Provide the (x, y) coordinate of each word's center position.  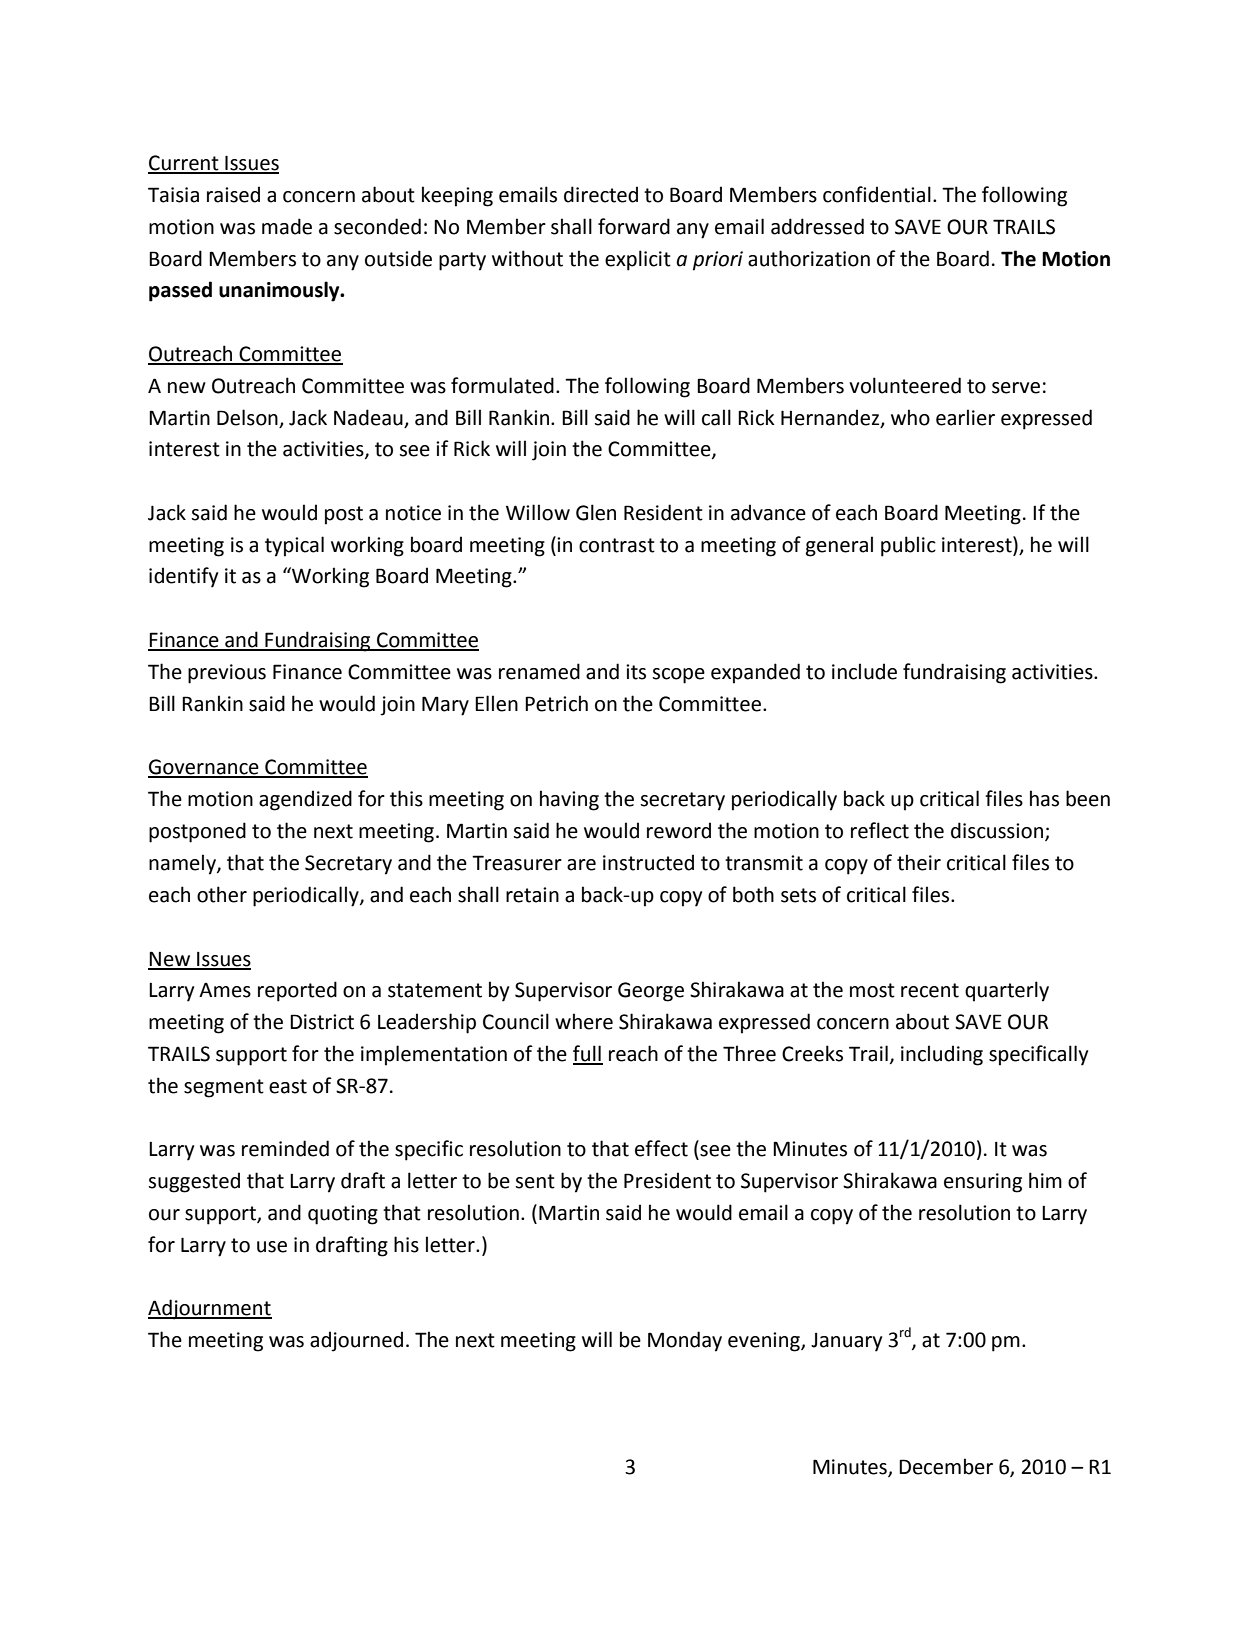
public (908, 546)
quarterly (1007, 991)
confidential (877, 194)
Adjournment (210, 1309)
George (651, 992)
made (287, 226)
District (322, 1022)
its (636, 672)
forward (634, 226)
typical (294, 546)
